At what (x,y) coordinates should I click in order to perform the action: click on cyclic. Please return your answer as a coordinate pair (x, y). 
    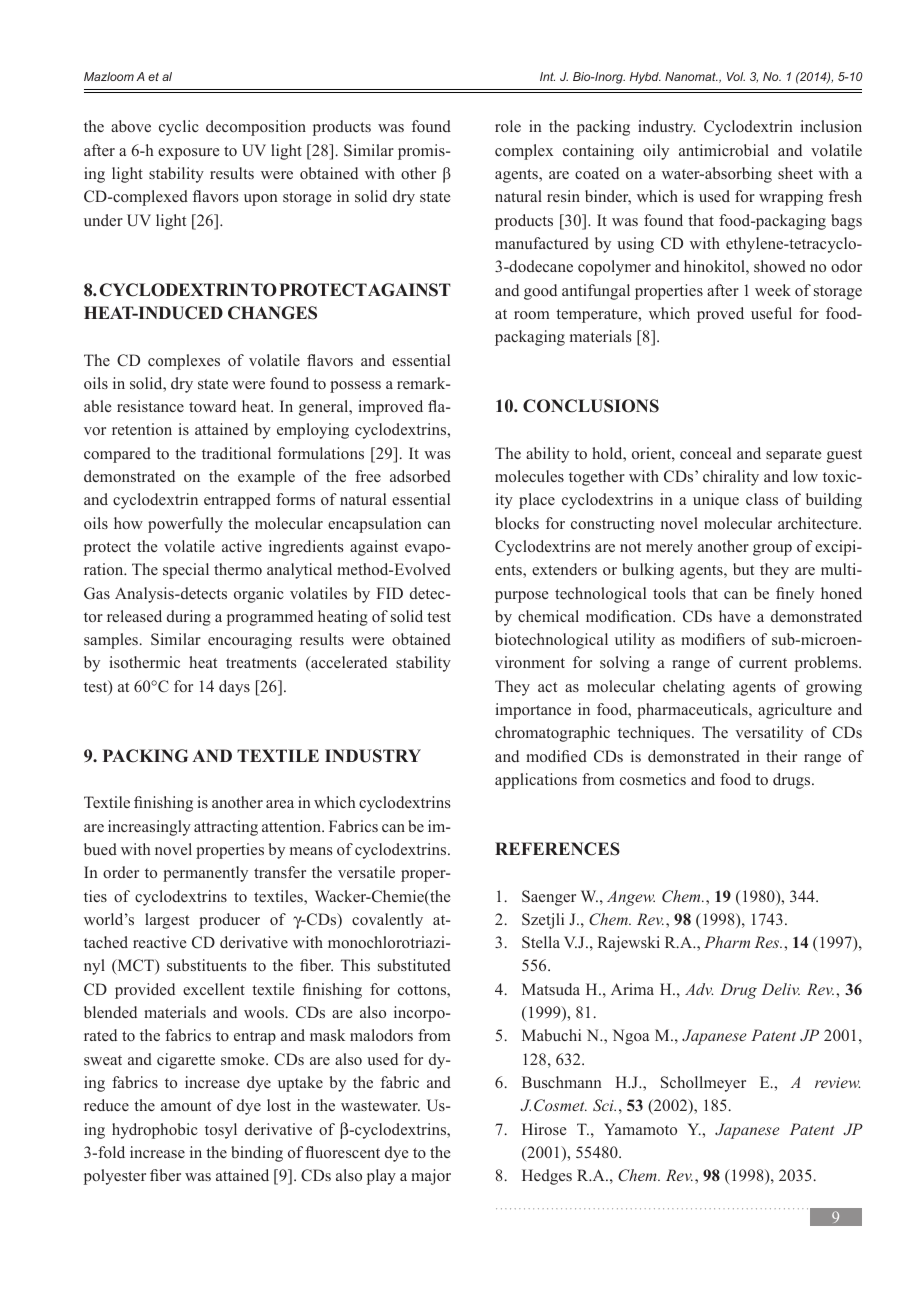
    Looking at the image, I should click on (179, 128).
